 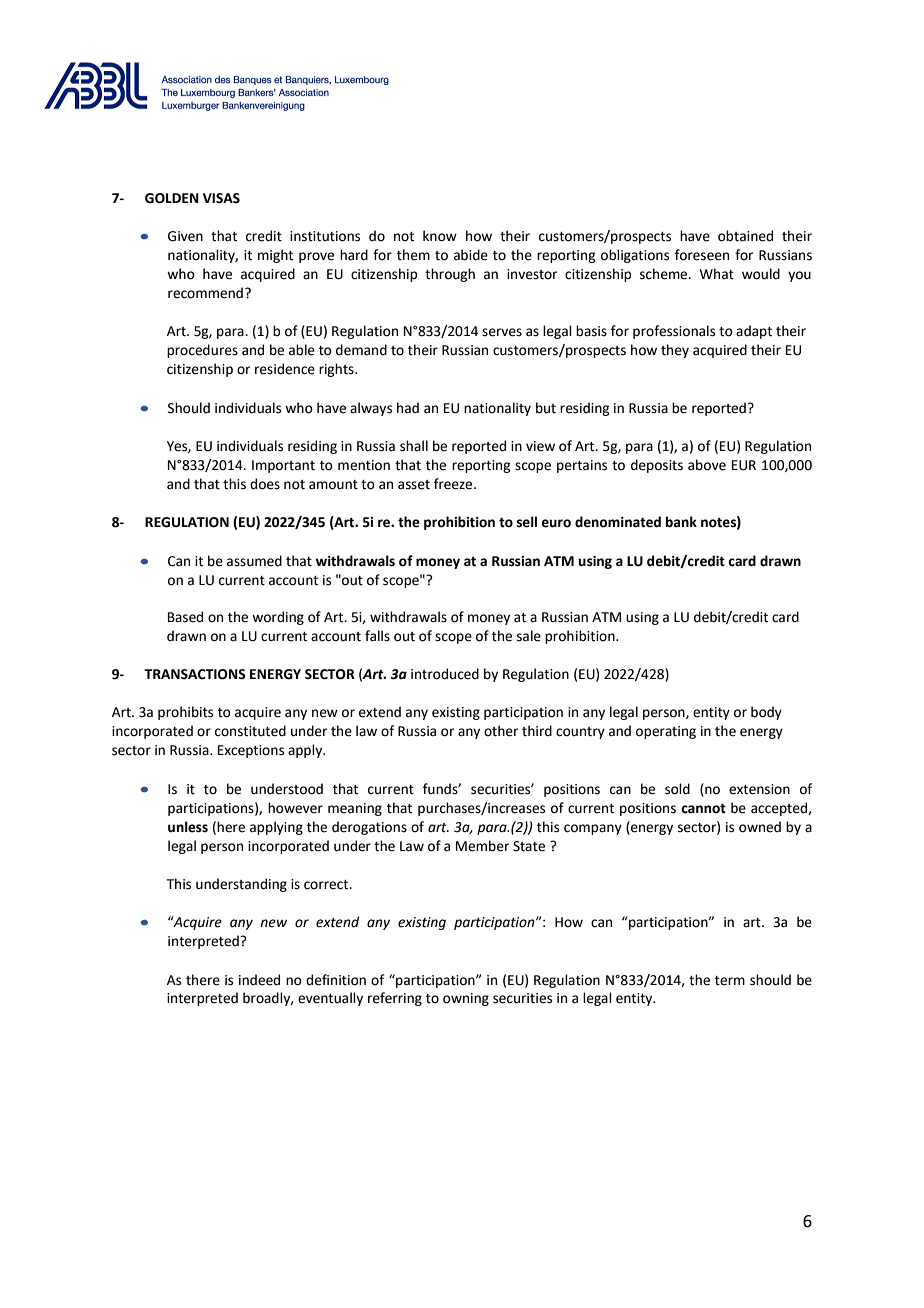 I want to click on sale, so click(x=529, y=636).
